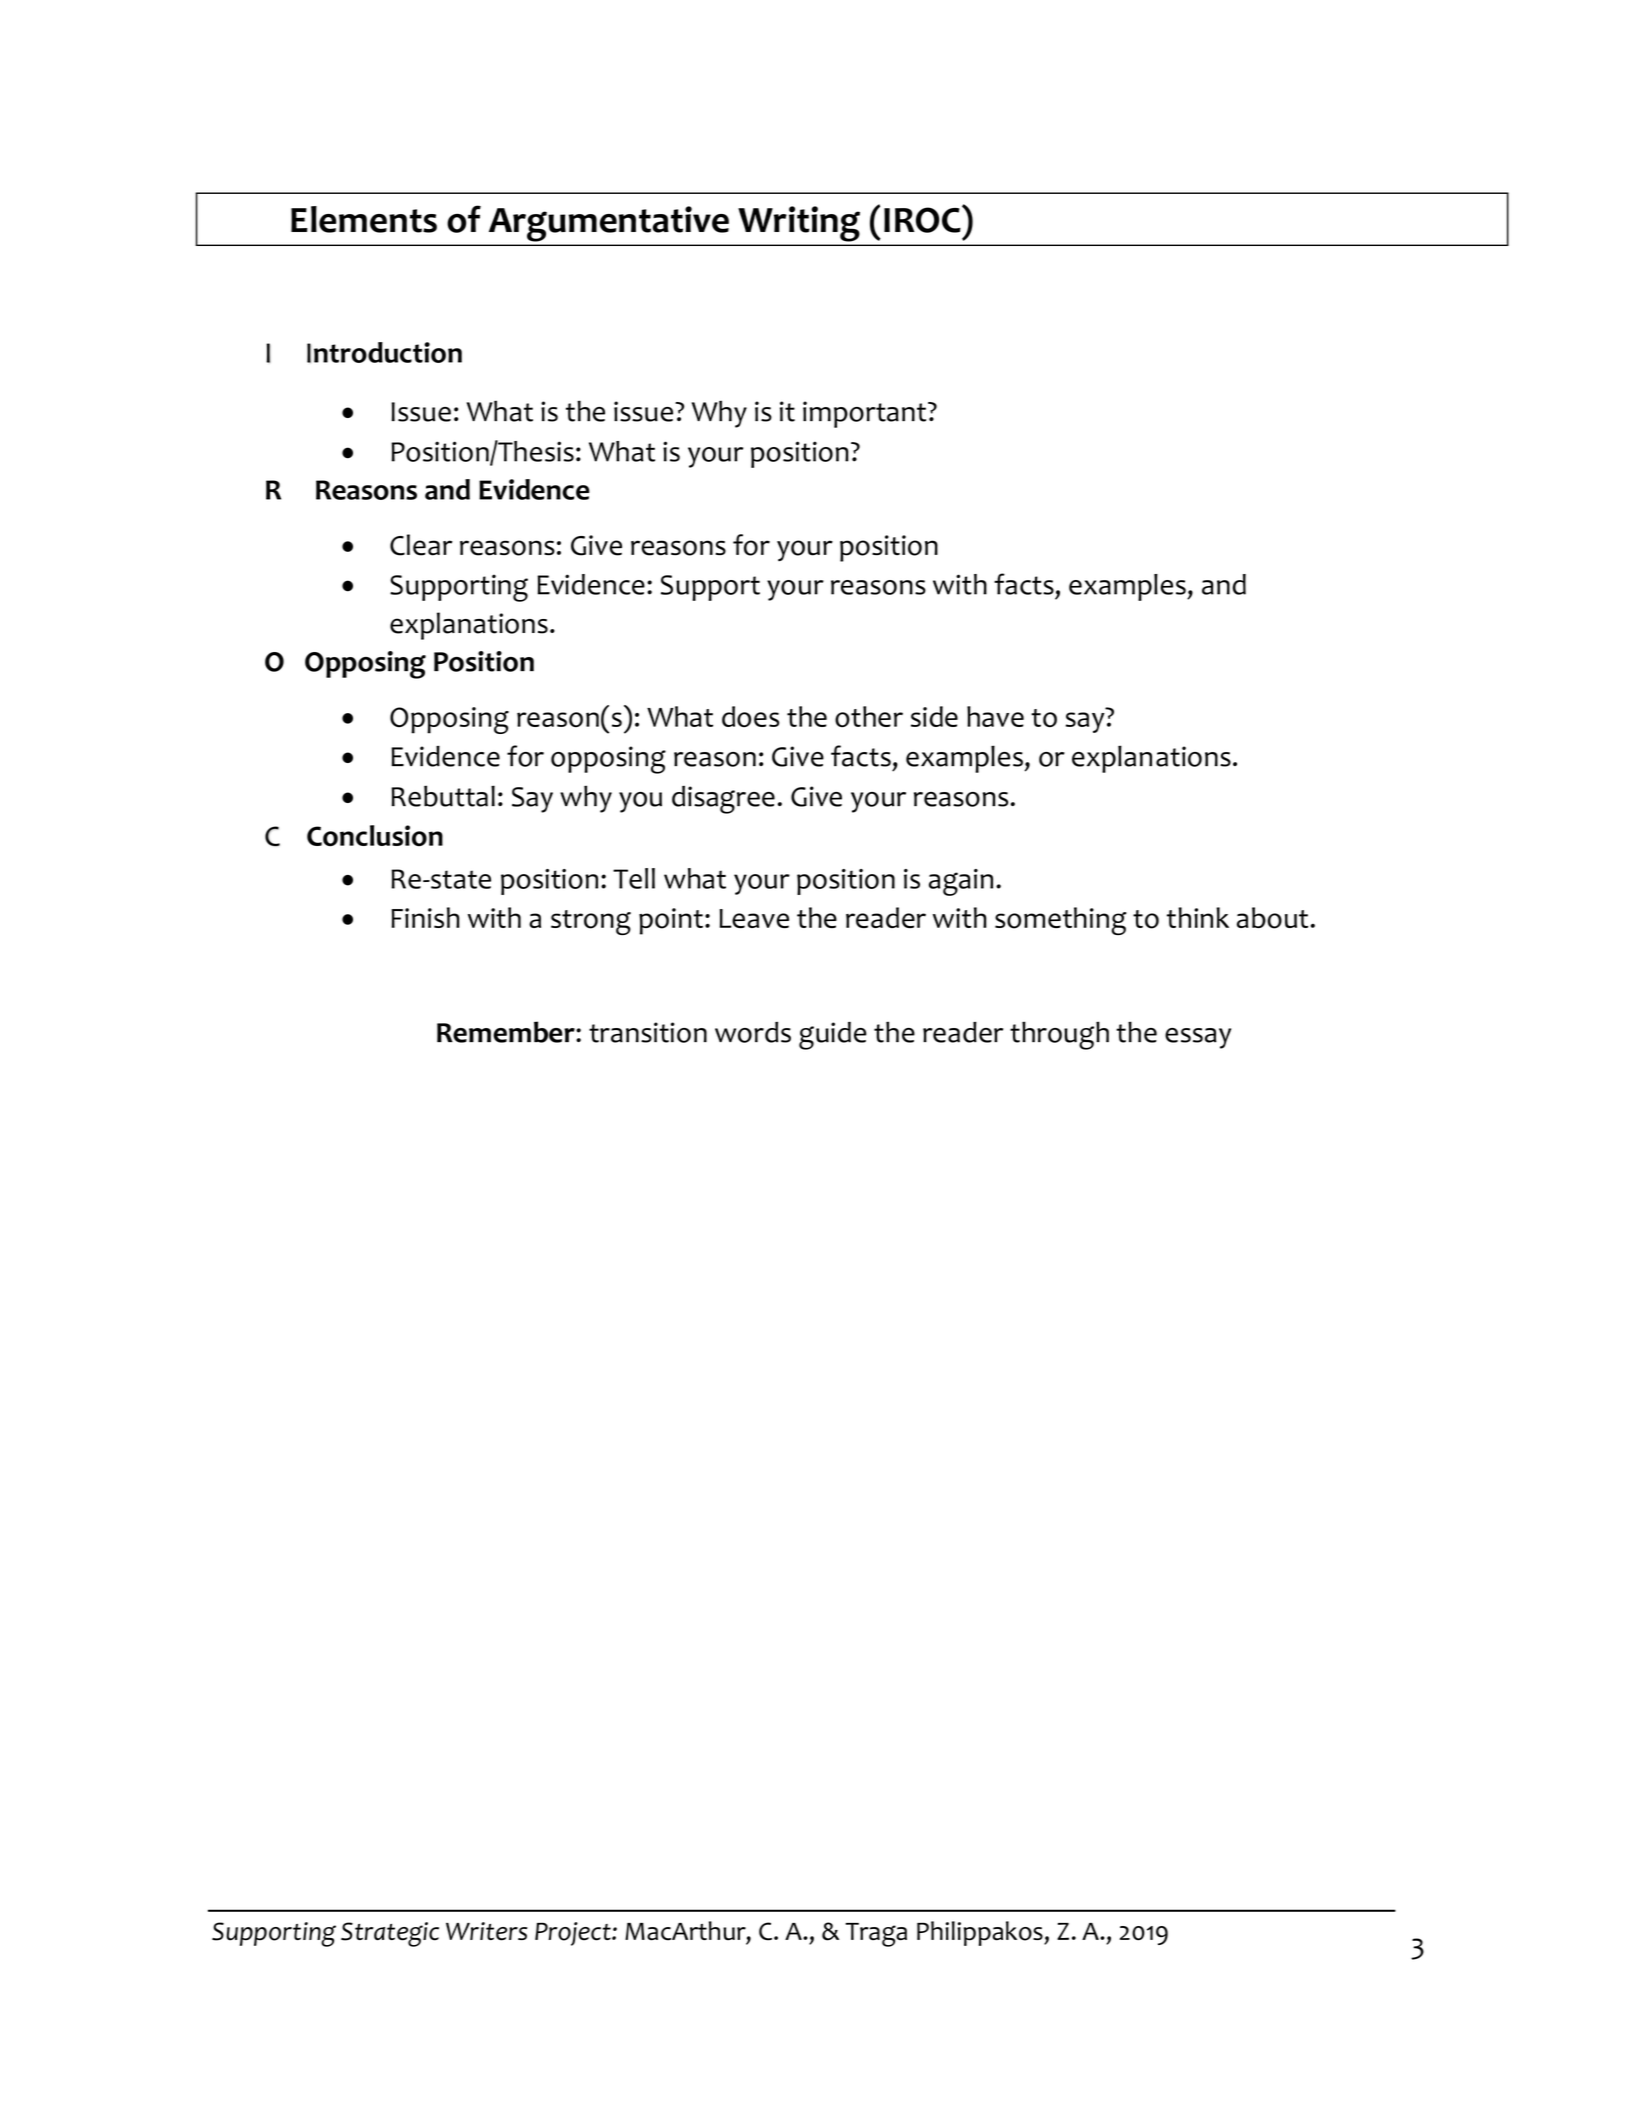  What do you see at coordinates (869, 717) in the screenshot?
I see `other` at bounding box center [869, 717].
